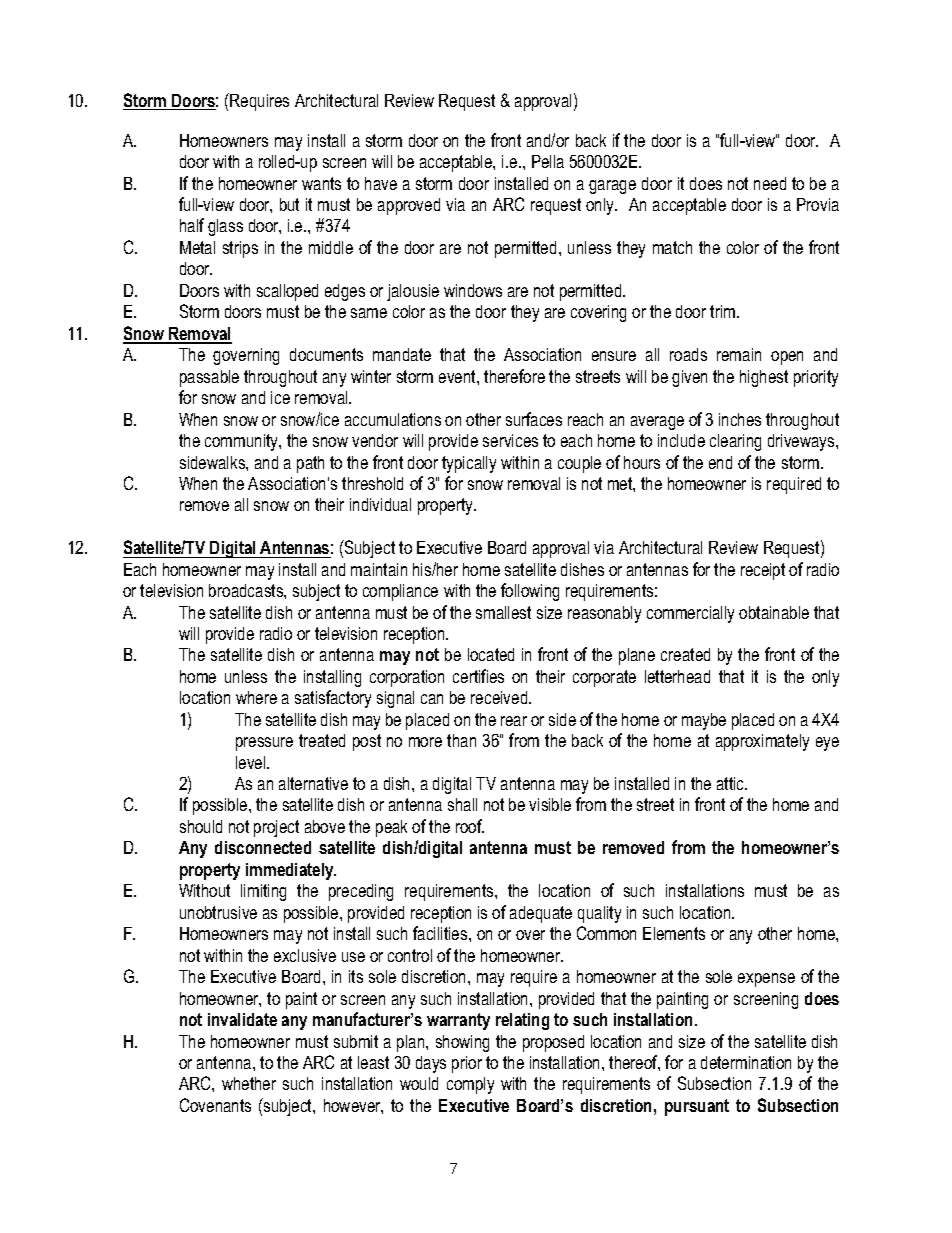 The height and width of the image is (1233, 952). Describe the element at coordinates (770, 183) in the image. I see `need` at that location.
